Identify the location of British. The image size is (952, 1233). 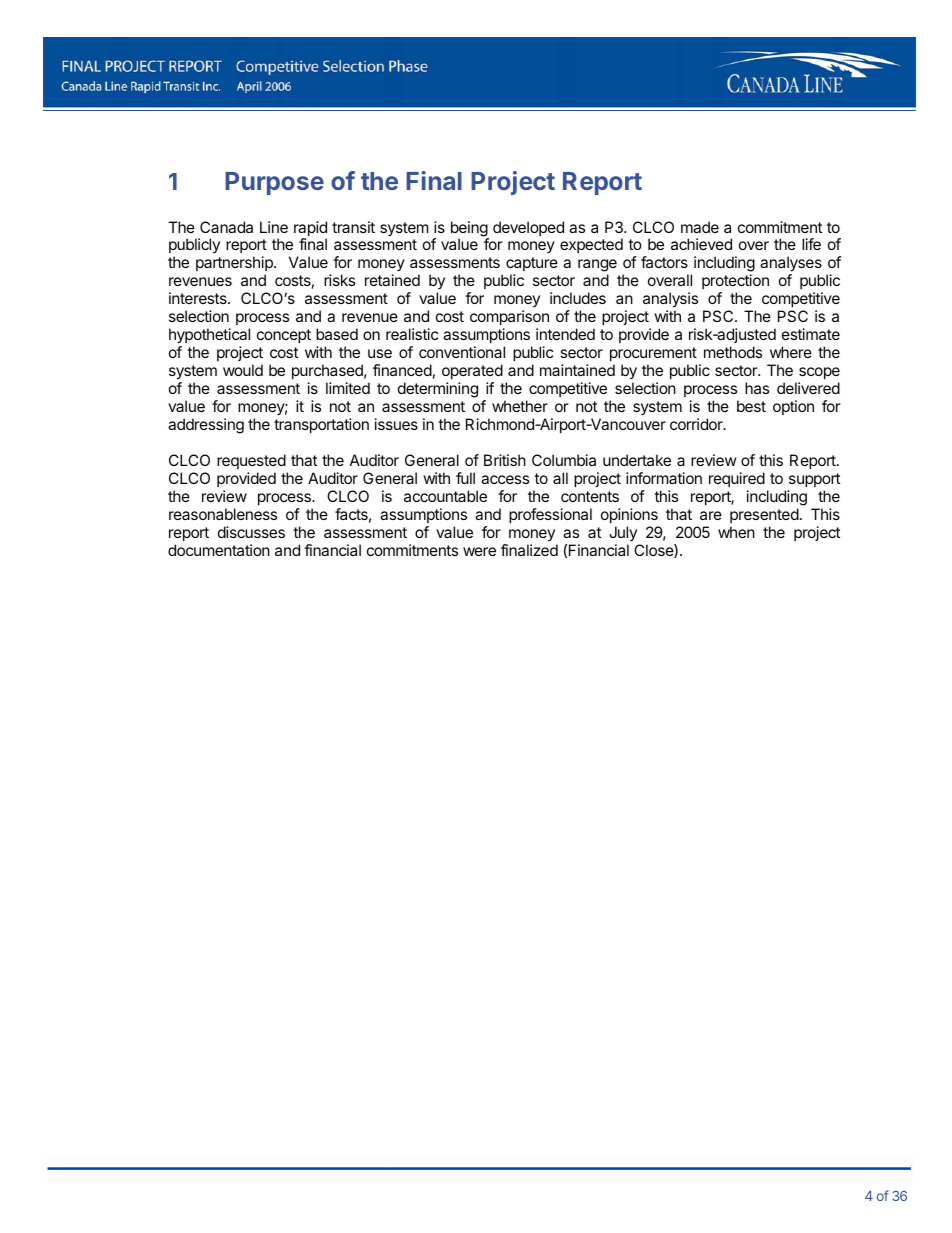
(505, 460).
